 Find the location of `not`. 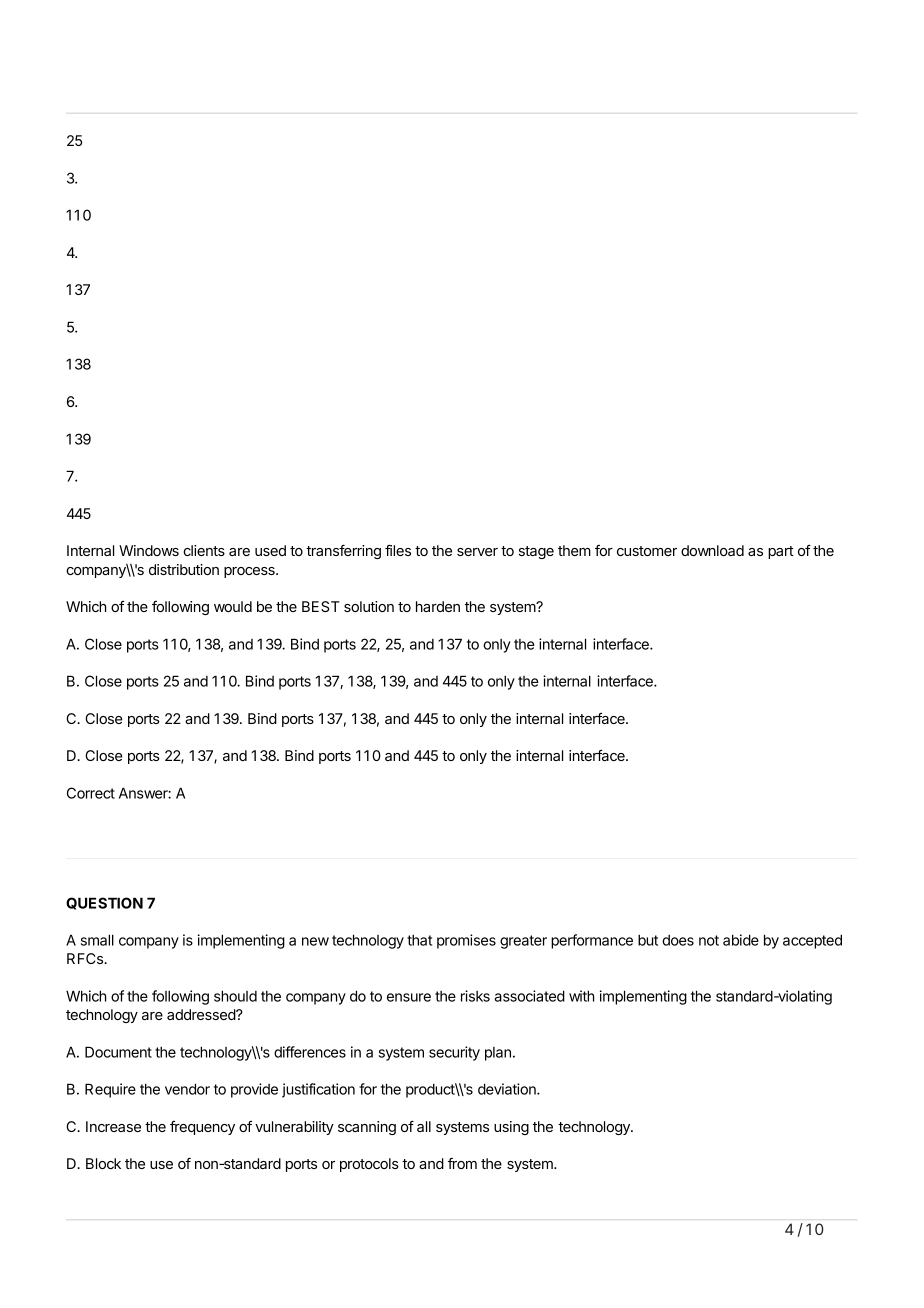

not is located at coordinates (709, 940).
